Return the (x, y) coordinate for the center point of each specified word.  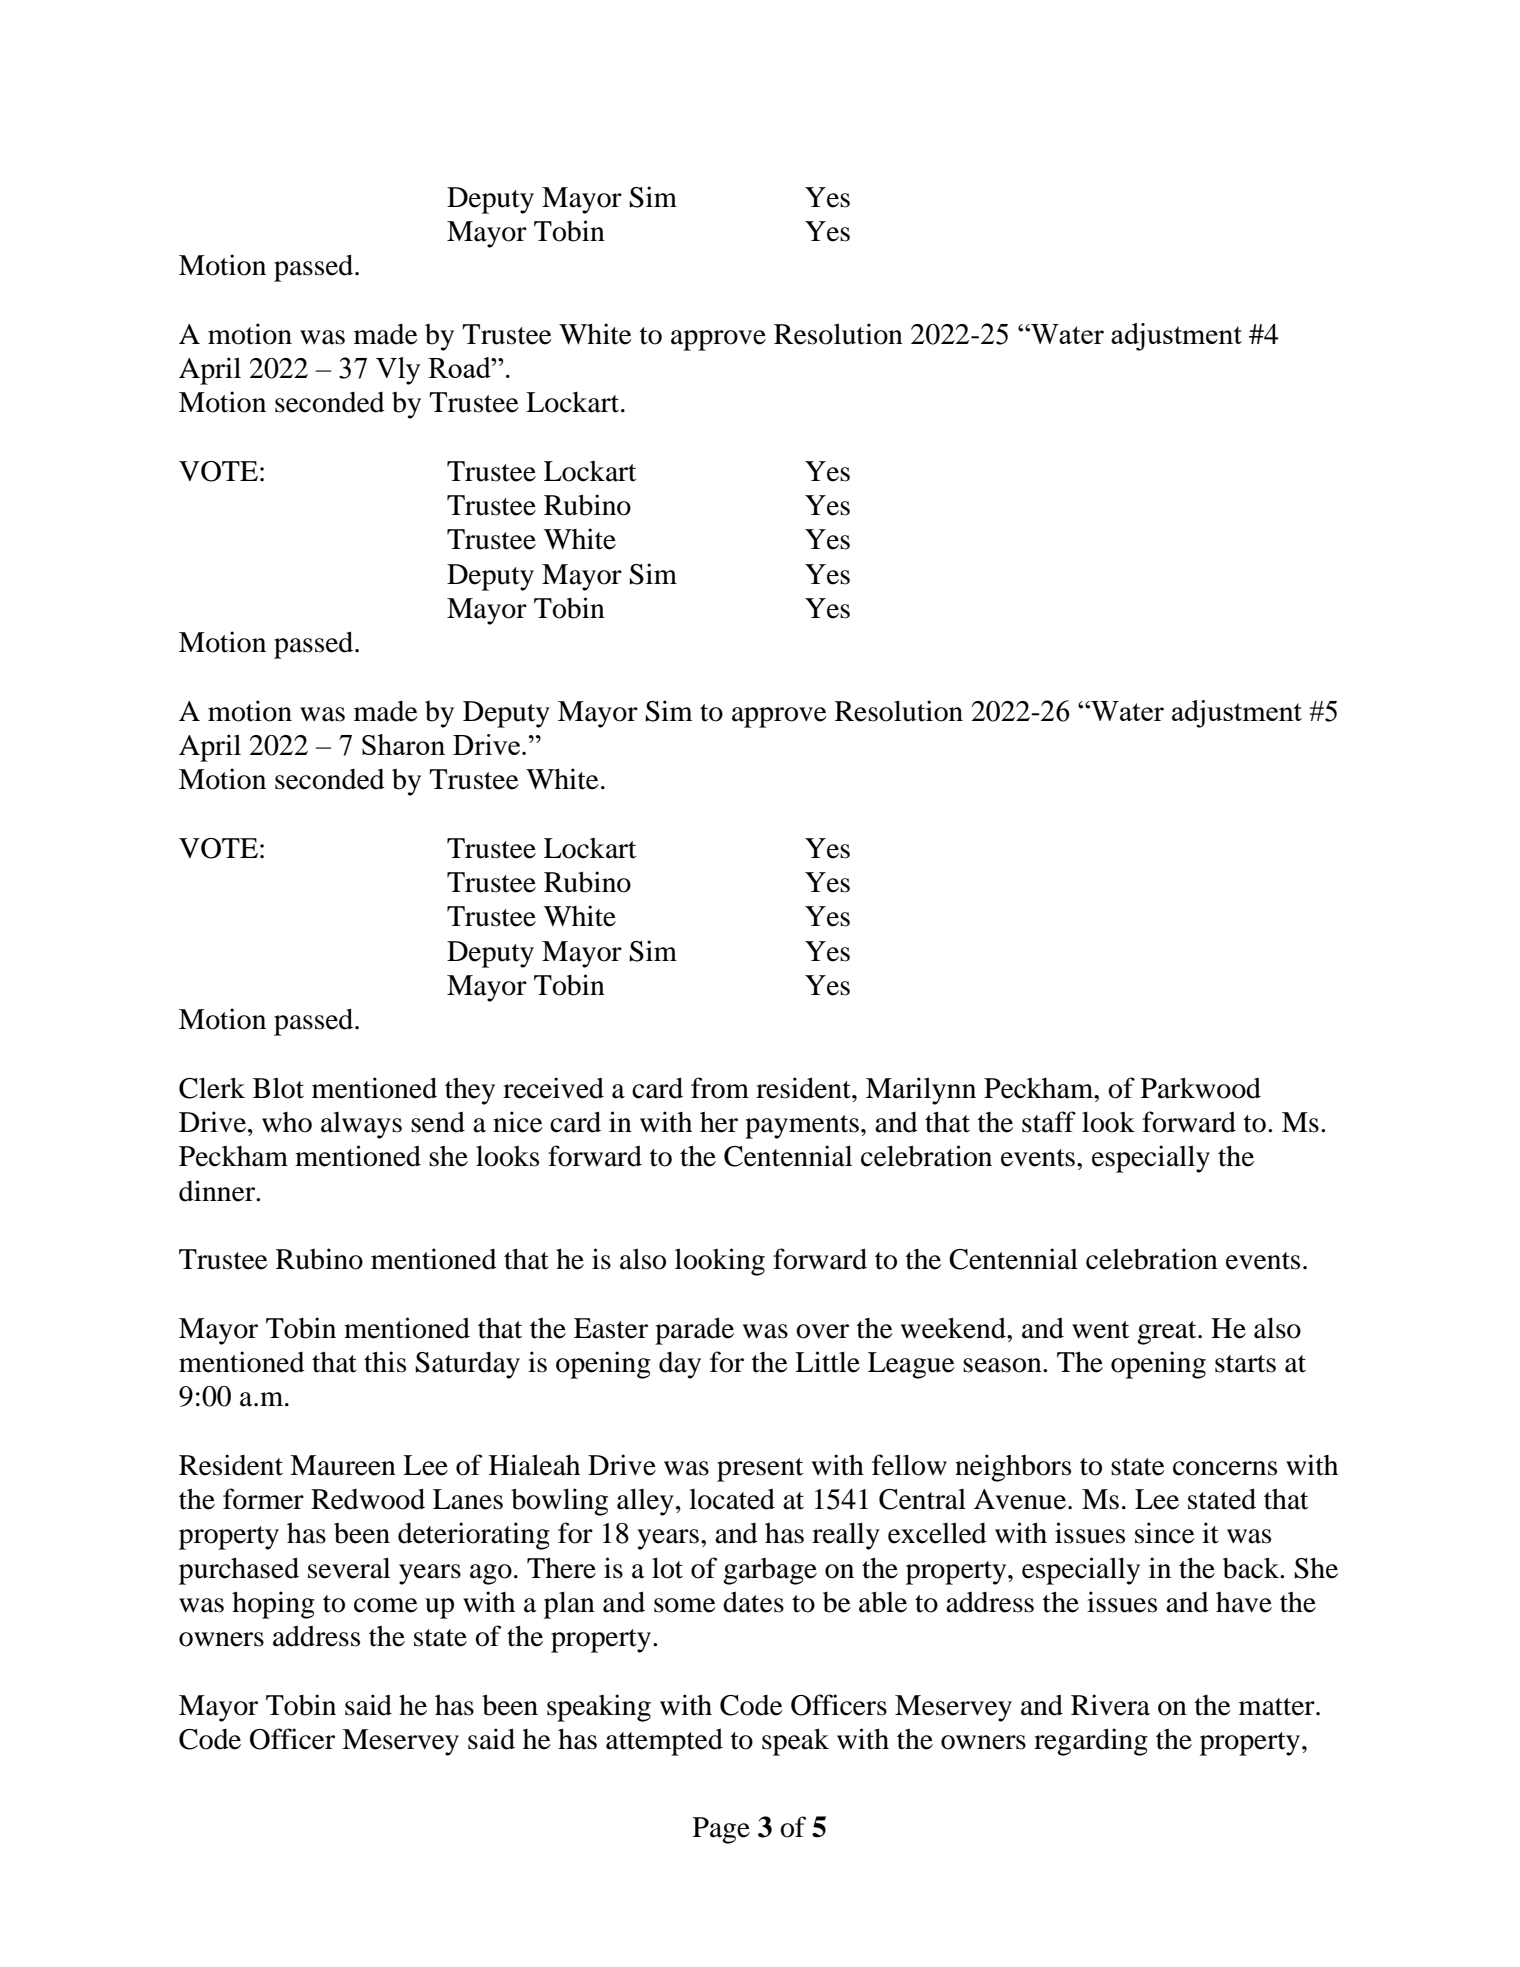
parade (694, 1331)
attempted (664, 1742)
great (1168, 1333)
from (720, 1088)
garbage (770, 1571)
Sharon (403, 744)
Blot (278, 1088)
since (1165, 1533)
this (385, 1362)
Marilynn (921, 1091)
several (349, 1568)
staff (1049, 1122)
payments (802, 1127)
